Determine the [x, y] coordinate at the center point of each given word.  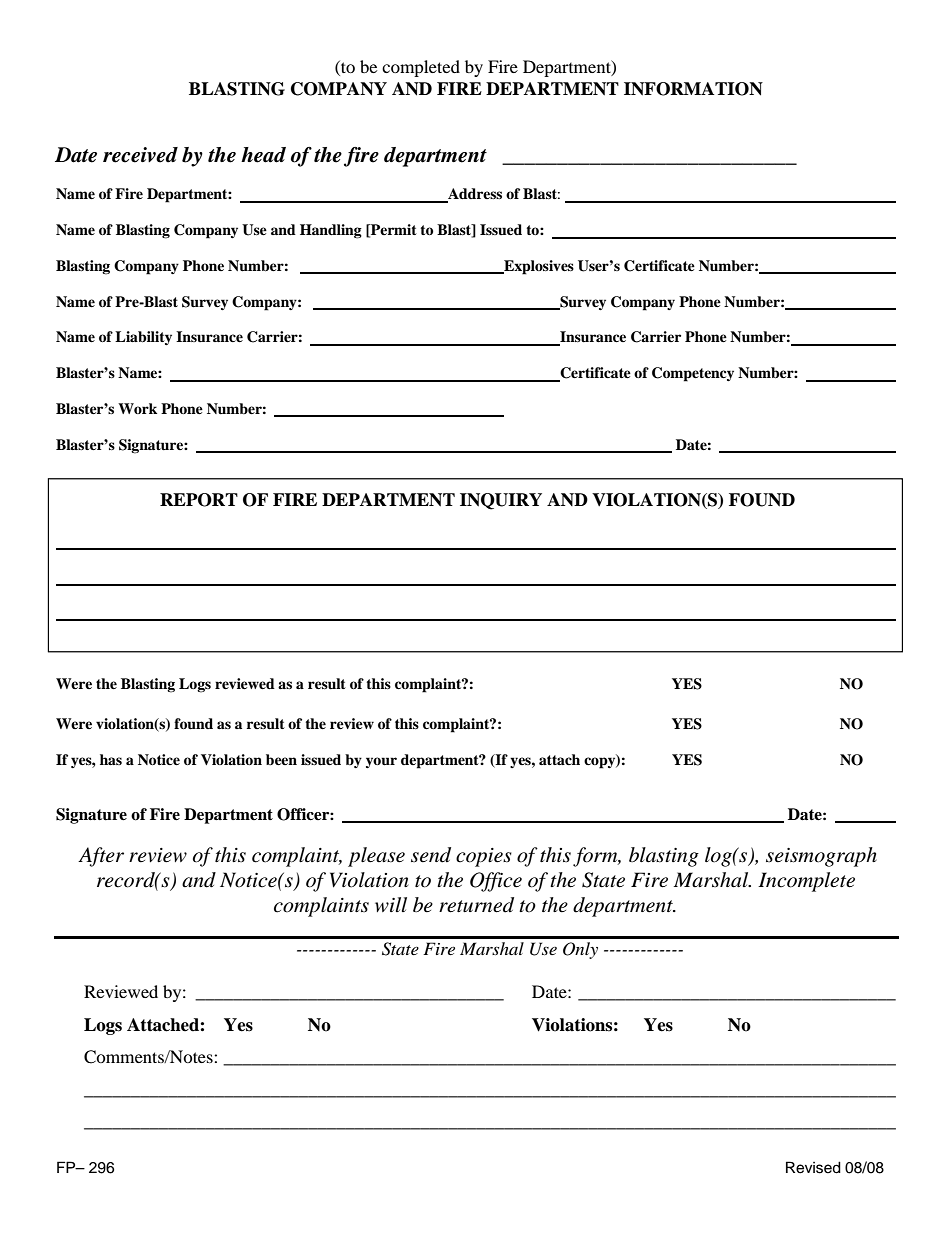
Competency [693, 374]
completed [421, 68]
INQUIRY [501, 501]
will [391, 904]
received [140, 155]
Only [580, 950]
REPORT [199, 500]
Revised [813, 1167]
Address [474, 195]
